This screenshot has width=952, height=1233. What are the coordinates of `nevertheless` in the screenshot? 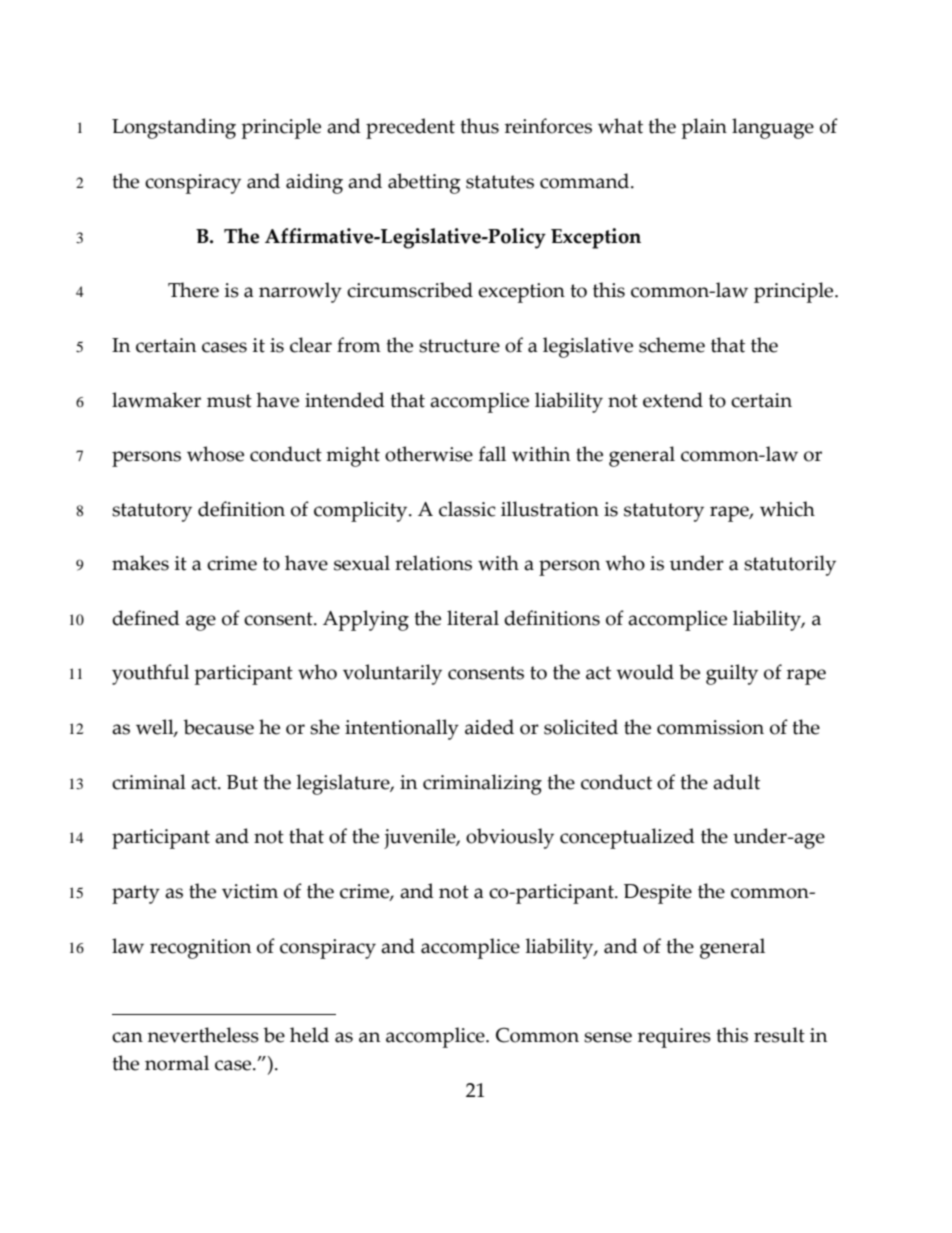 It's located at (203, 1035).
